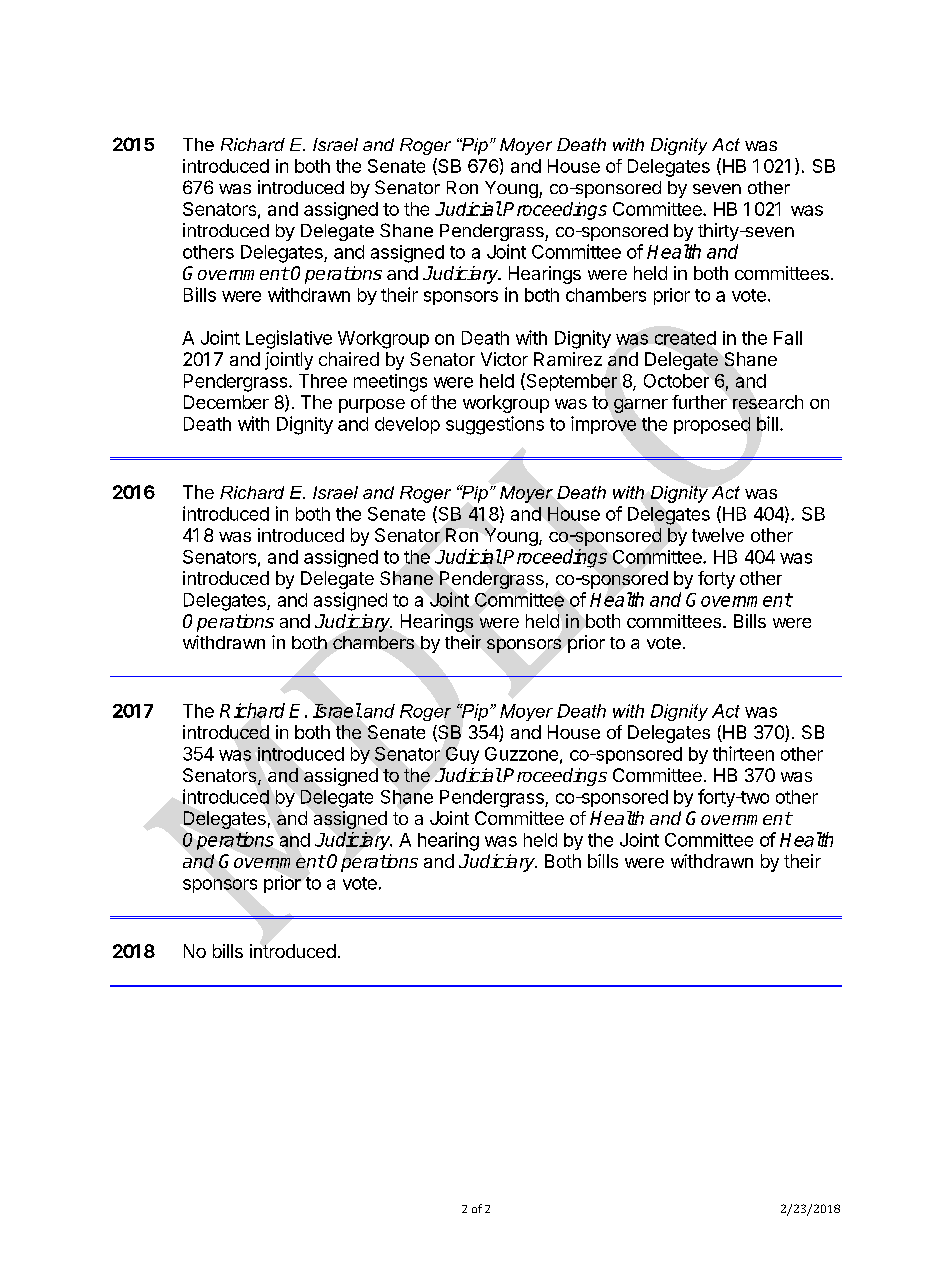 Image resolution: width=952 pixels, height=1272 pixels. Describe the element at coordinates (743, 753) in the screenshot. I see `thirteen` at that location.
